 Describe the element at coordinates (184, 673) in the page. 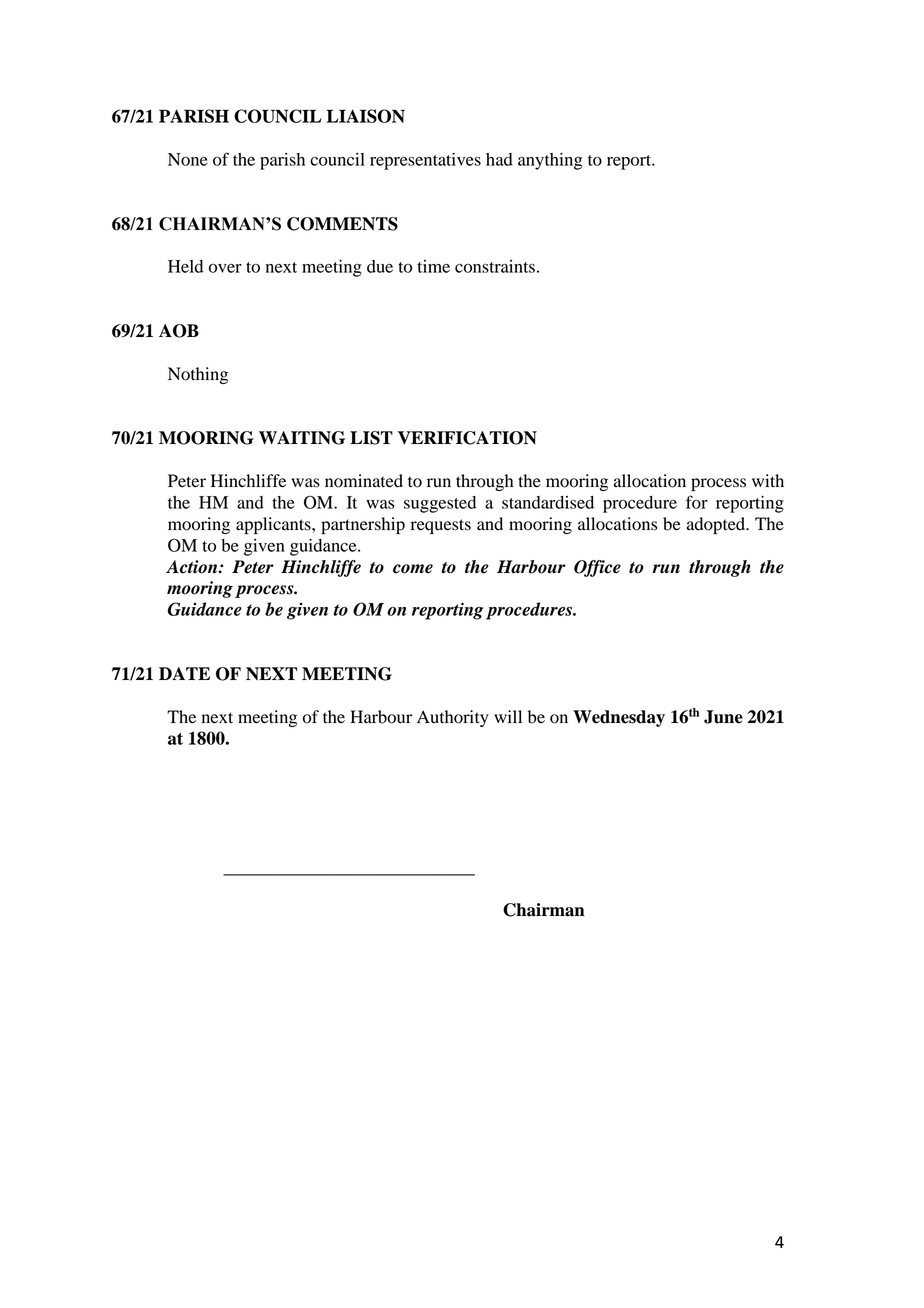

I see `DATE` at that location.
